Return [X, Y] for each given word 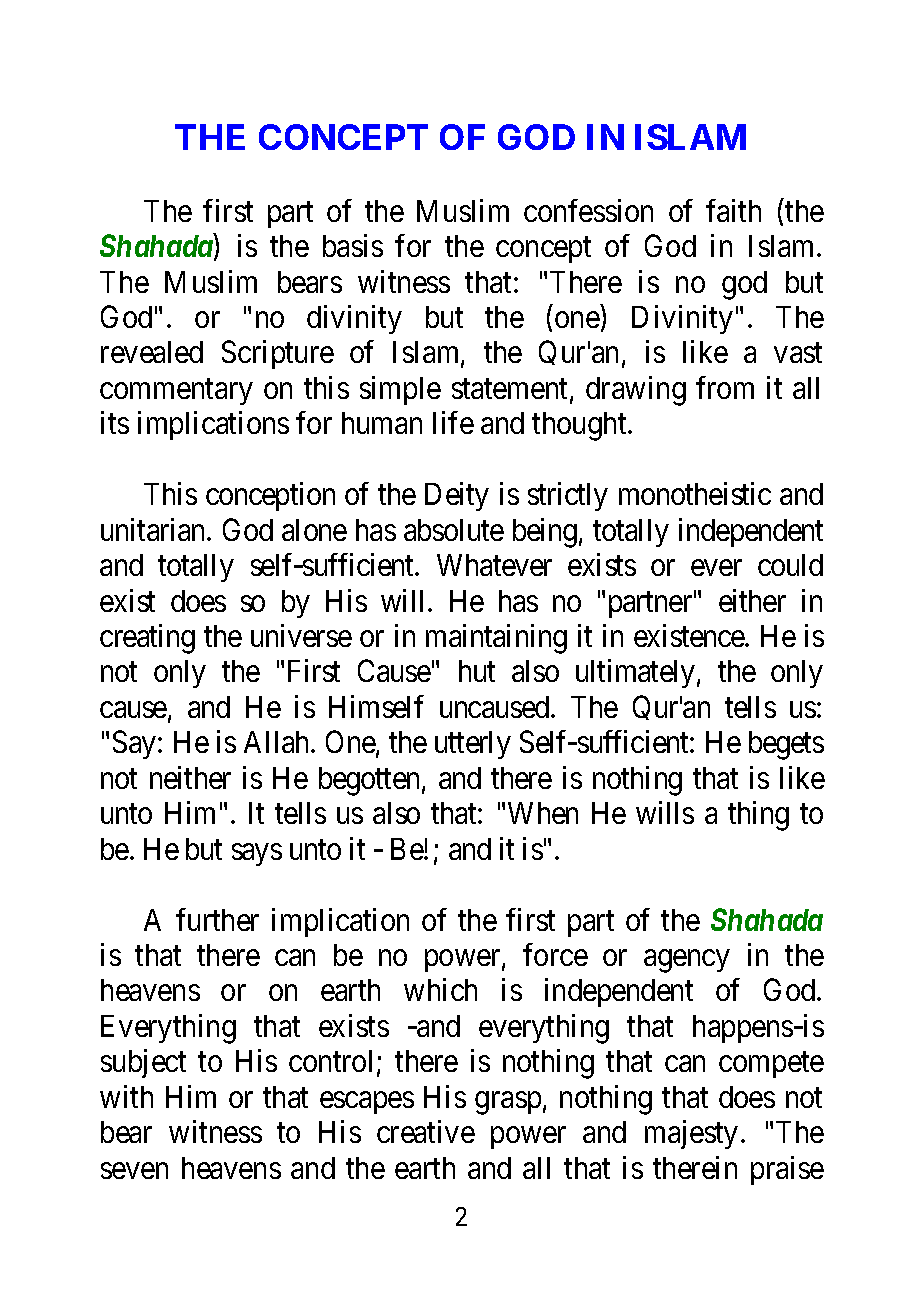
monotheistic [695, 493]
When [543, 813]
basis [353, 245]
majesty [691, 1134]
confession [588, 210]
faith [733, 210]
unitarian [154, 529]
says [257, 854]
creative [426, 1131]
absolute [454, 530]
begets [786, 745]
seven [134, 1171]
